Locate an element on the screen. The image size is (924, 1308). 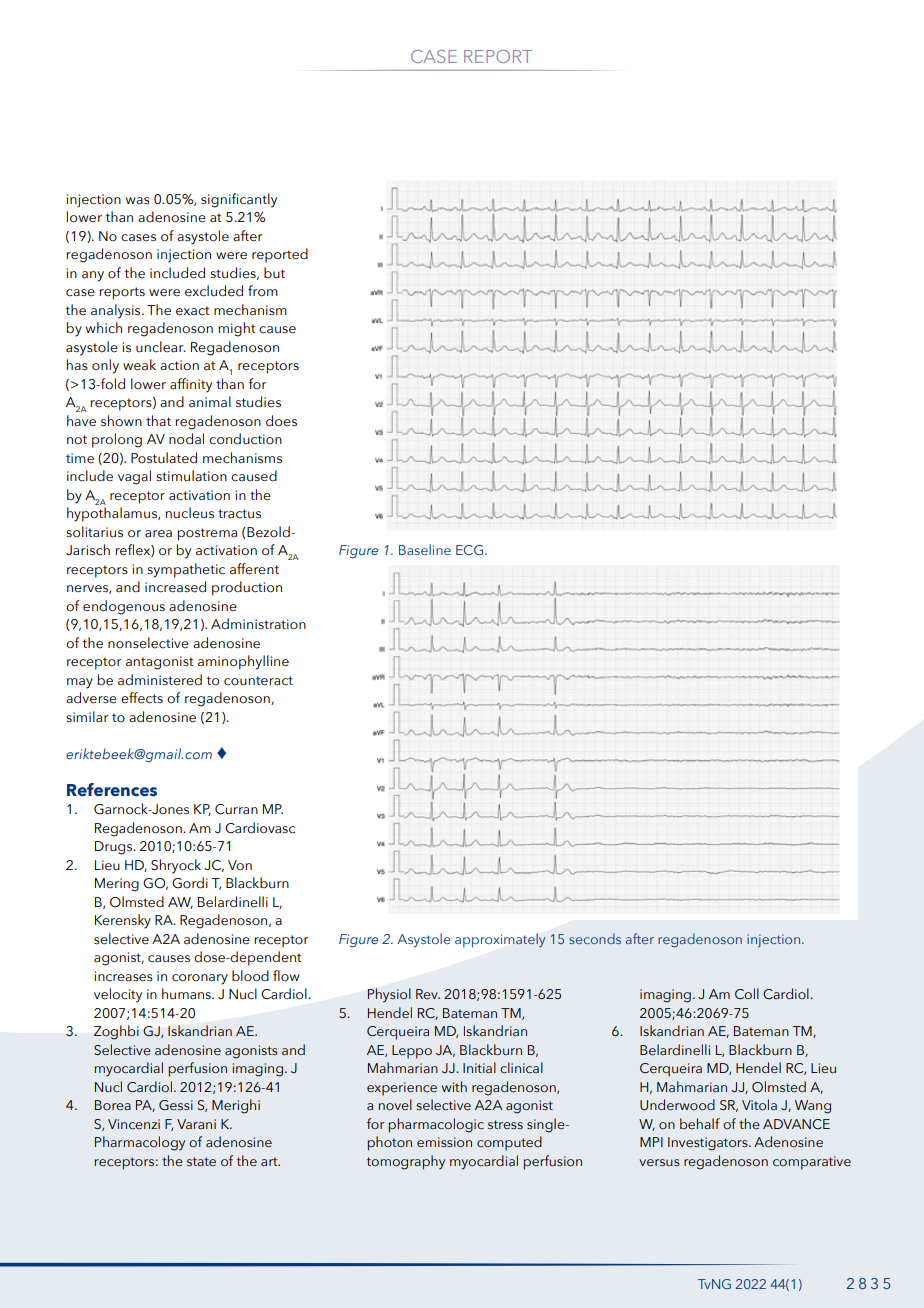
pharmacologic is located at coordinates (436, 1125).
